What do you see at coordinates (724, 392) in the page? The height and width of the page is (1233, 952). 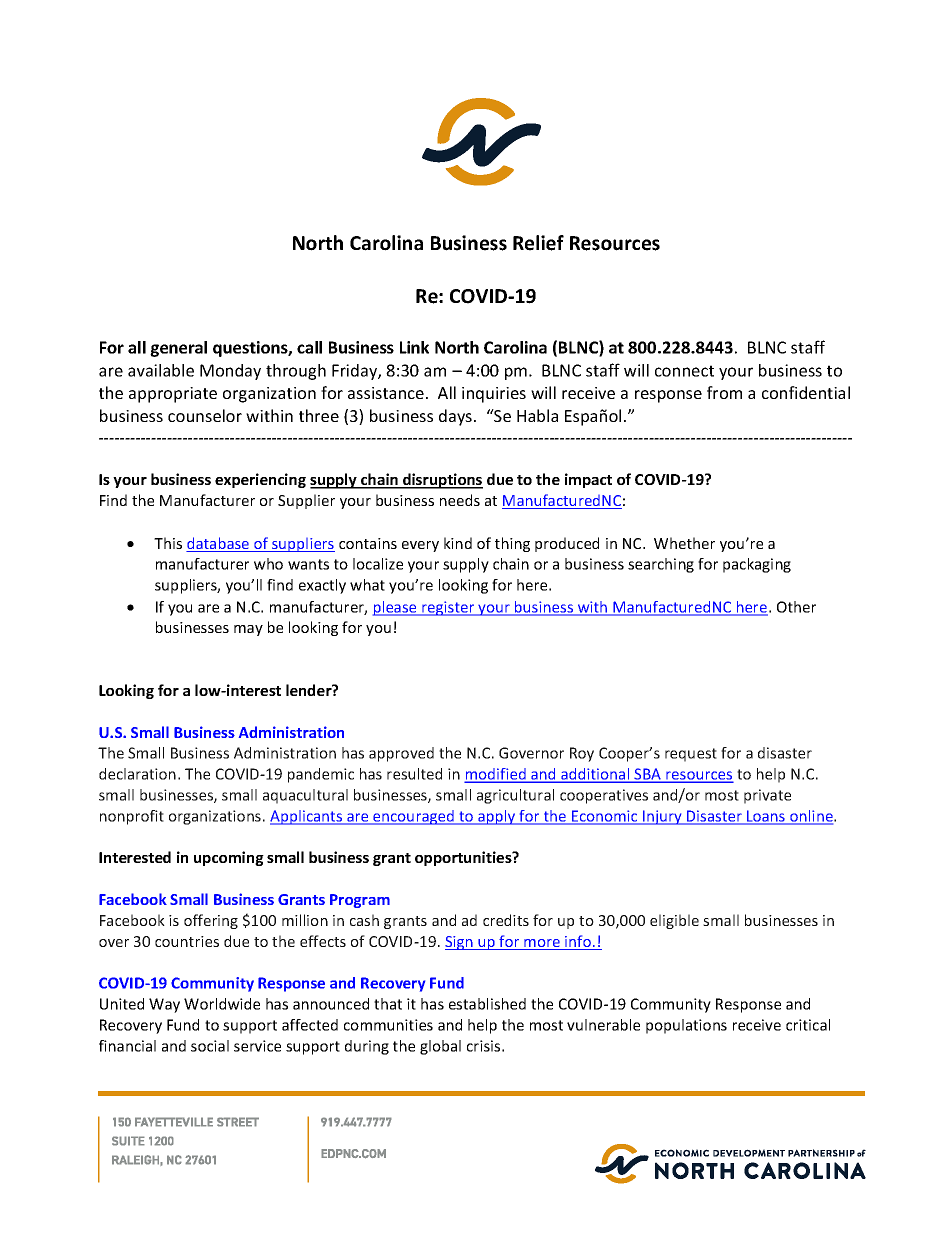 I see `from` at bounding box center [724, 392].
